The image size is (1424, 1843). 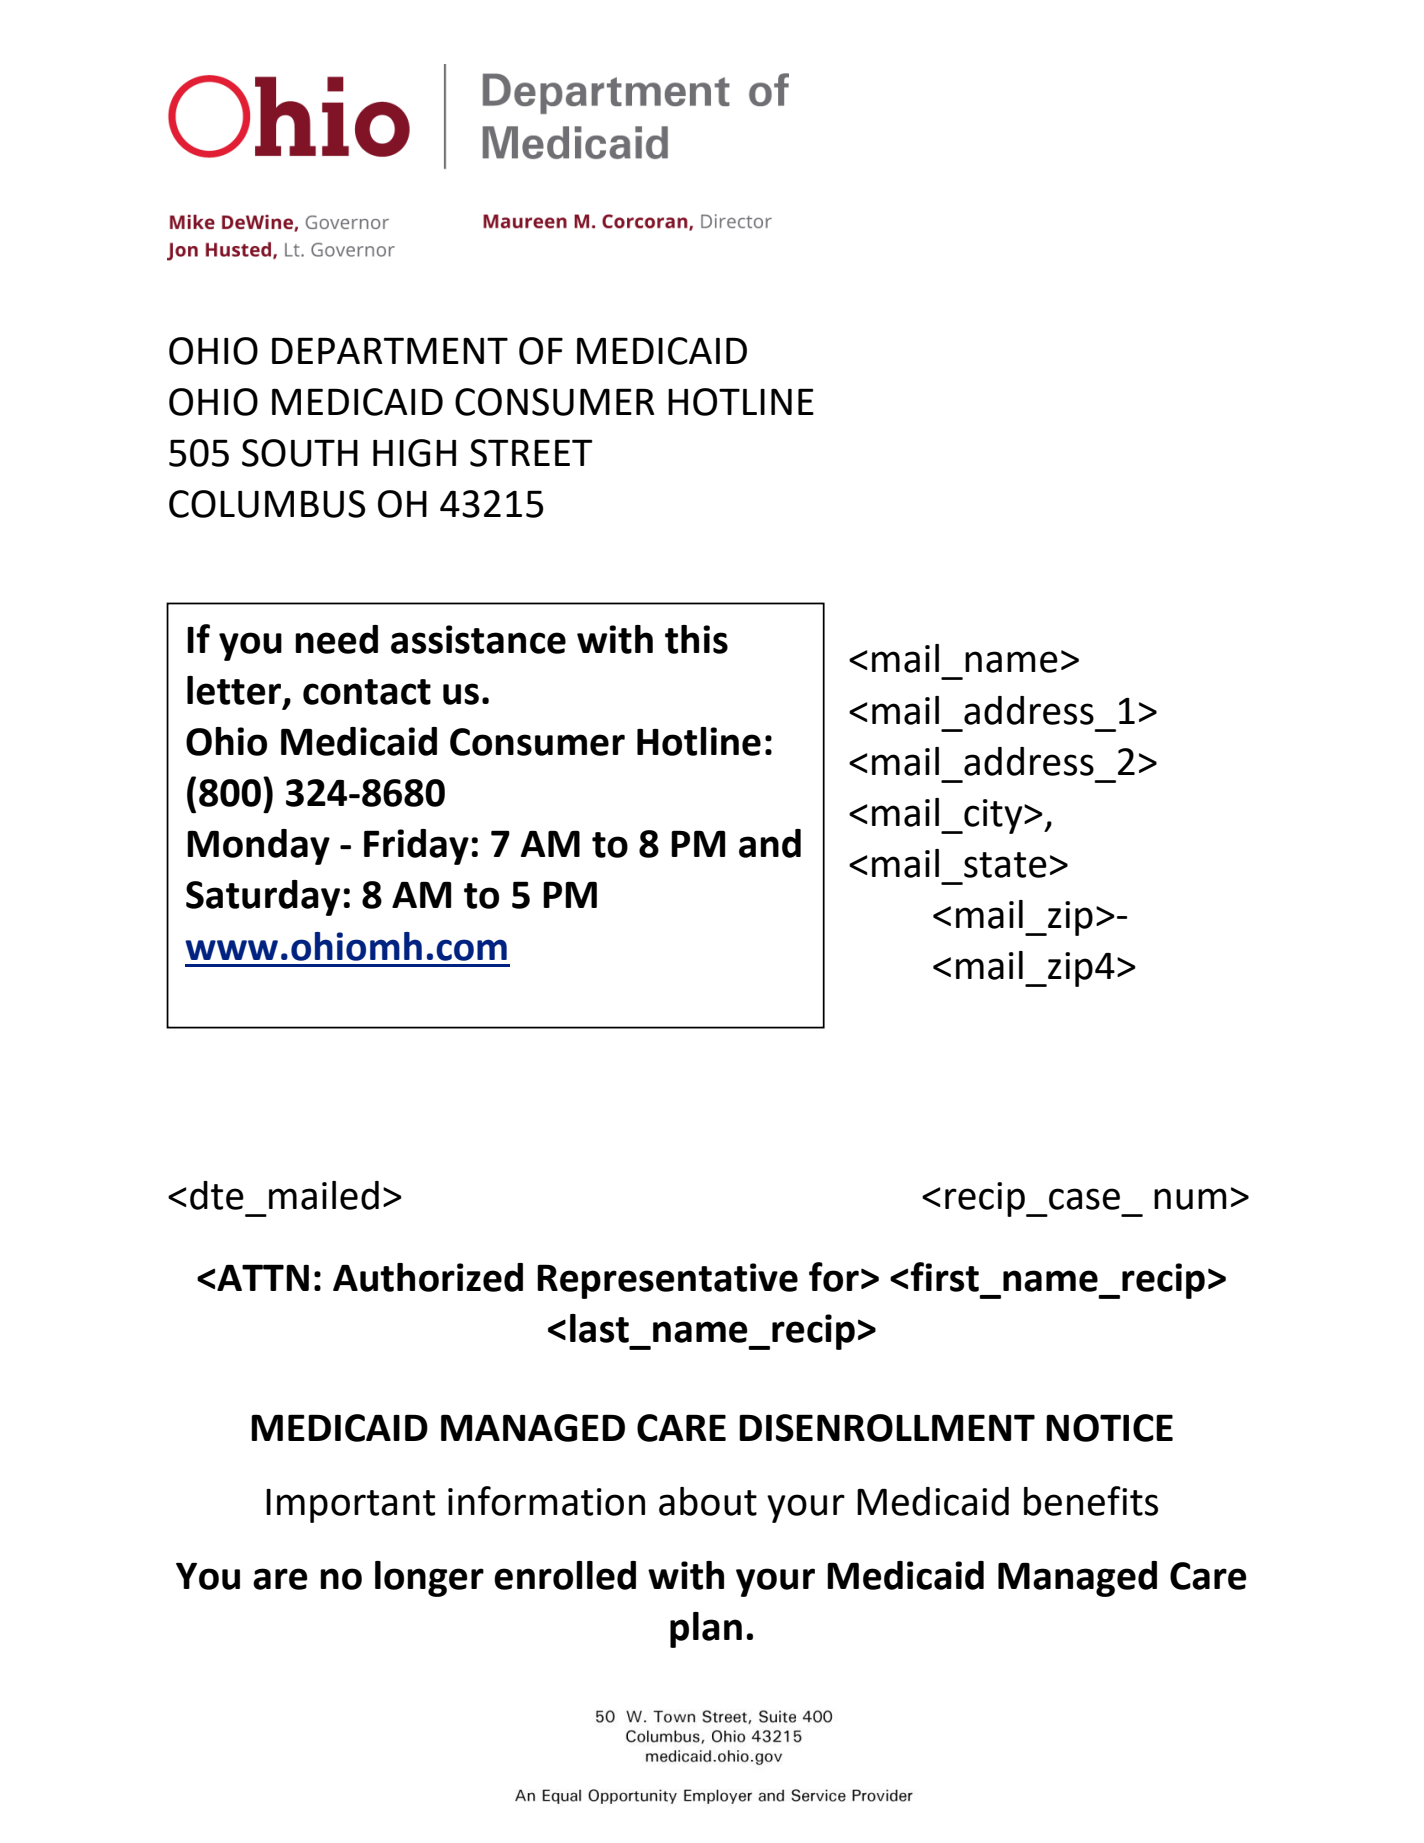 What do you see at coordinates (770, 843) in the screenshot?
I see `and` at bounding box center [770, 843].
